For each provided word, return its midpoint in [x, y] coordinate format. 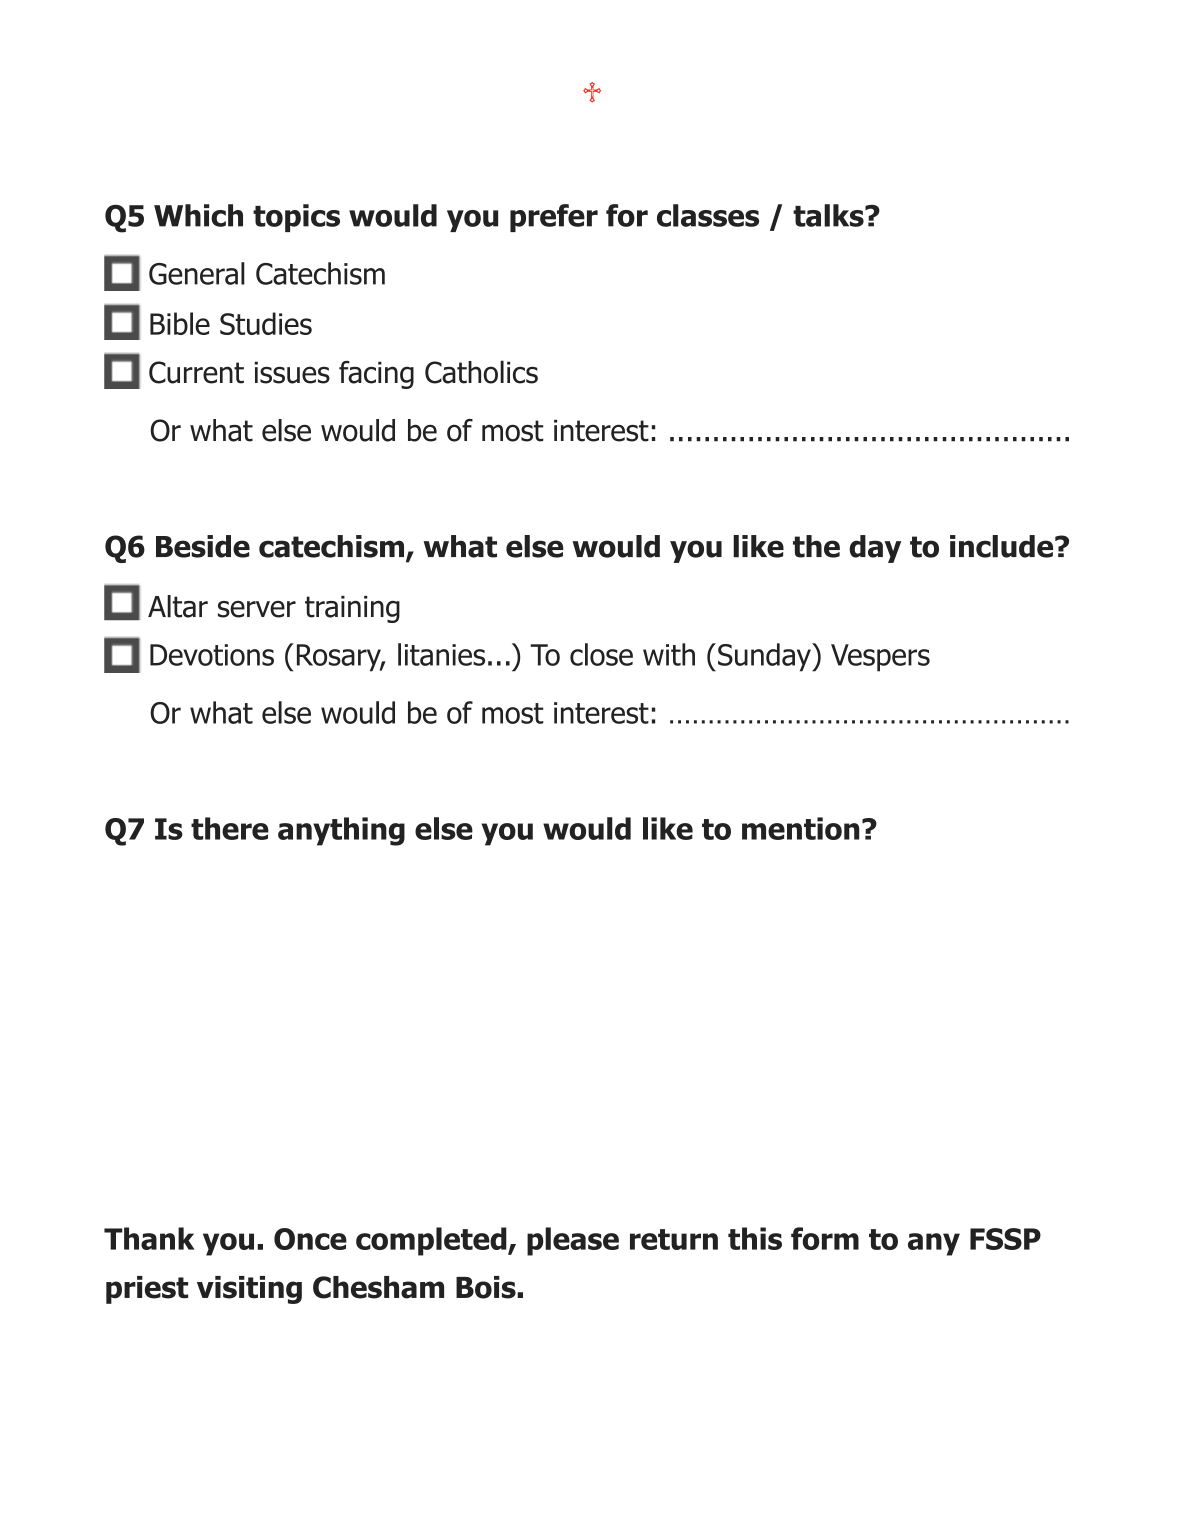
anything [341, 831]
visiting [249, 1290]
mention [800, 828]
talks [829, 215]
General [197, 273]
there [230, 828]
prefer [554, 218]
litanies [441, 654]
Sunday [765, 657]
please [573, 1241]
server [257, 609]
